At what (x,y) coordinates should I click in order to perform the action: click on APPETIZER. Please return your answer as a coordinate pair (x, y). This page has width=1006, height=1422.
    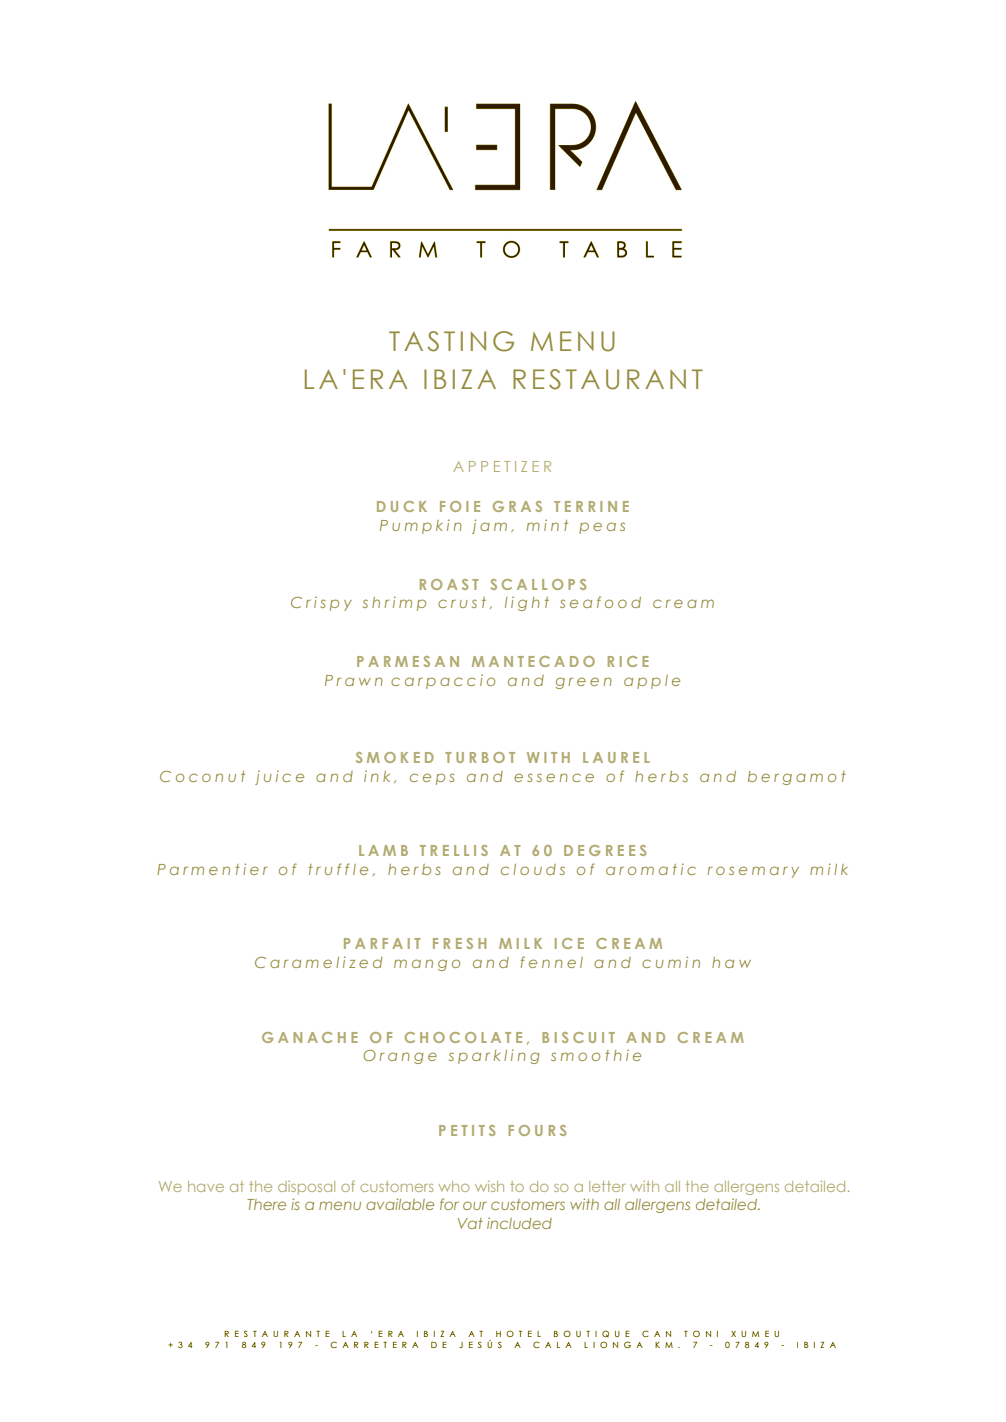
    Looking at the image, I should click on (502, 466).
